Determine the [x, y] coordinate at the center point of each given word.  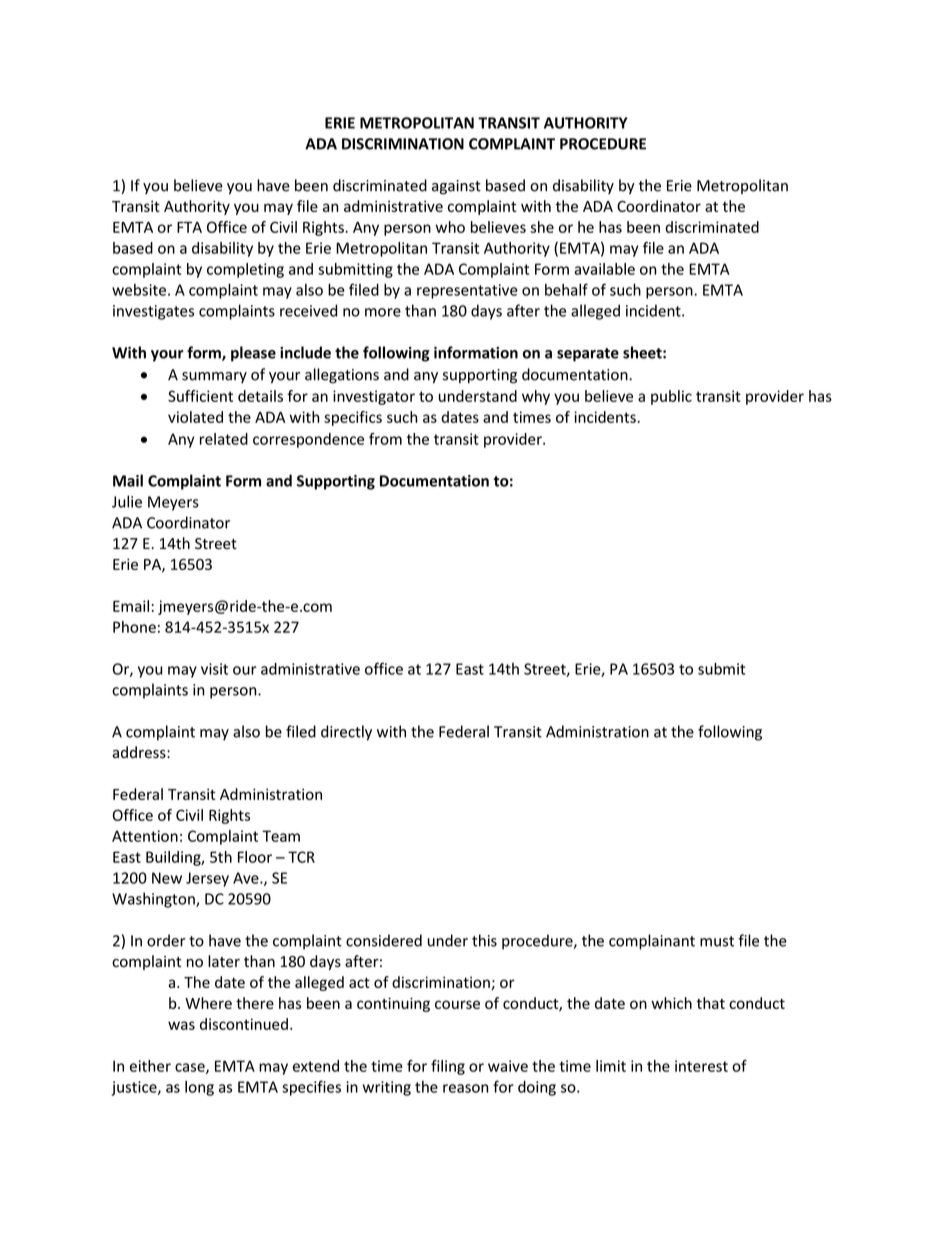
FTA [189, 227]
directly [346, 733]
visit [214, 669]
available [604, 269]
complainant [652, 942]
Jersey [207, 879]
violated [195, 417]
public [671, 397]
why [536, 397]
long [199, 1088]
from [385, 439]
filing [448, 1067]
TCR [301, 857]
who [450, 227]
